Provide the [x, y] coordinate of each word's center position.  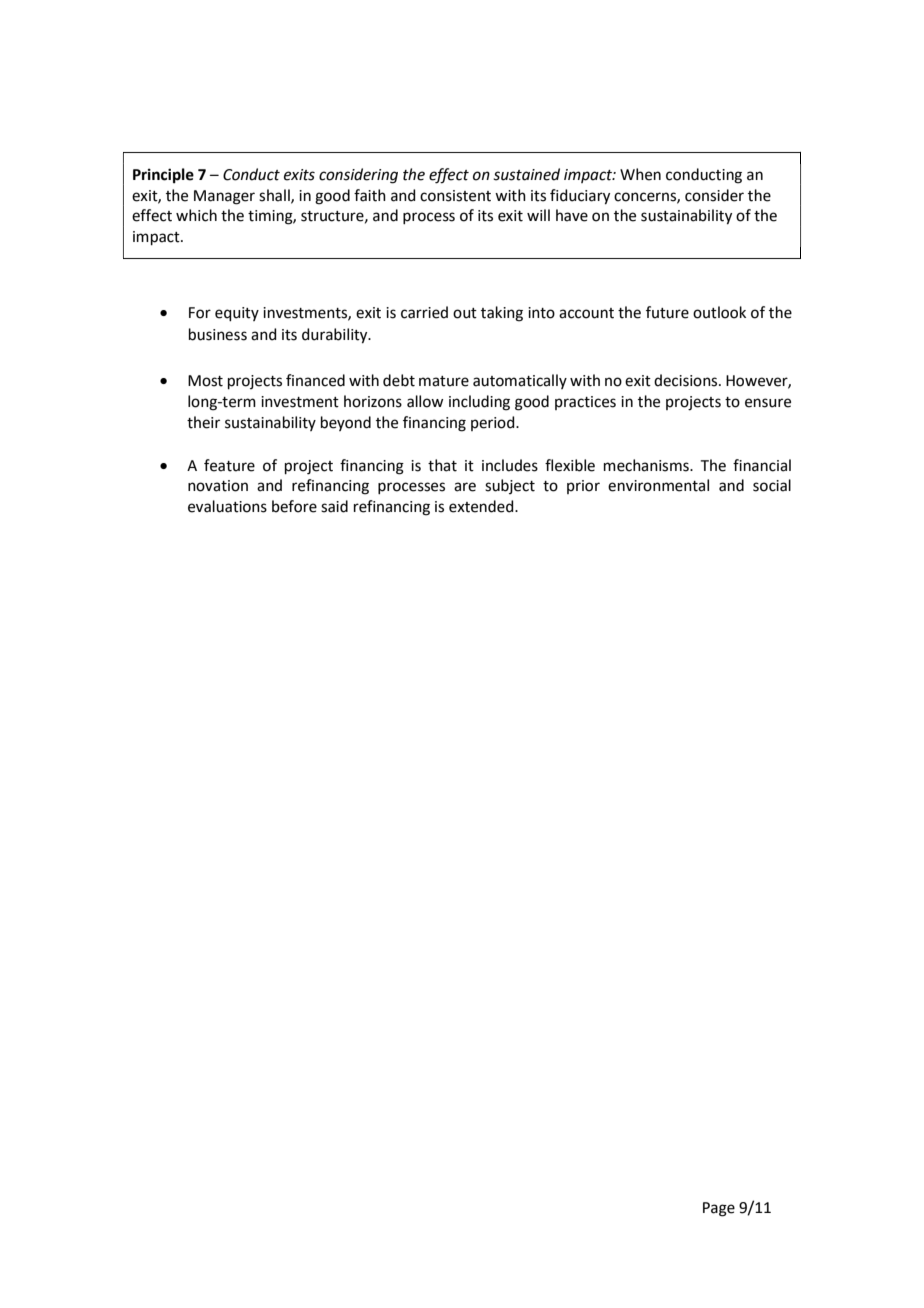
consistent [455, 196]
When [640, 174]
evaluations [227, 506]
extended [482, 506]
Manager [224, 197]
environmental [658, 485]
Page [719, 1209]
